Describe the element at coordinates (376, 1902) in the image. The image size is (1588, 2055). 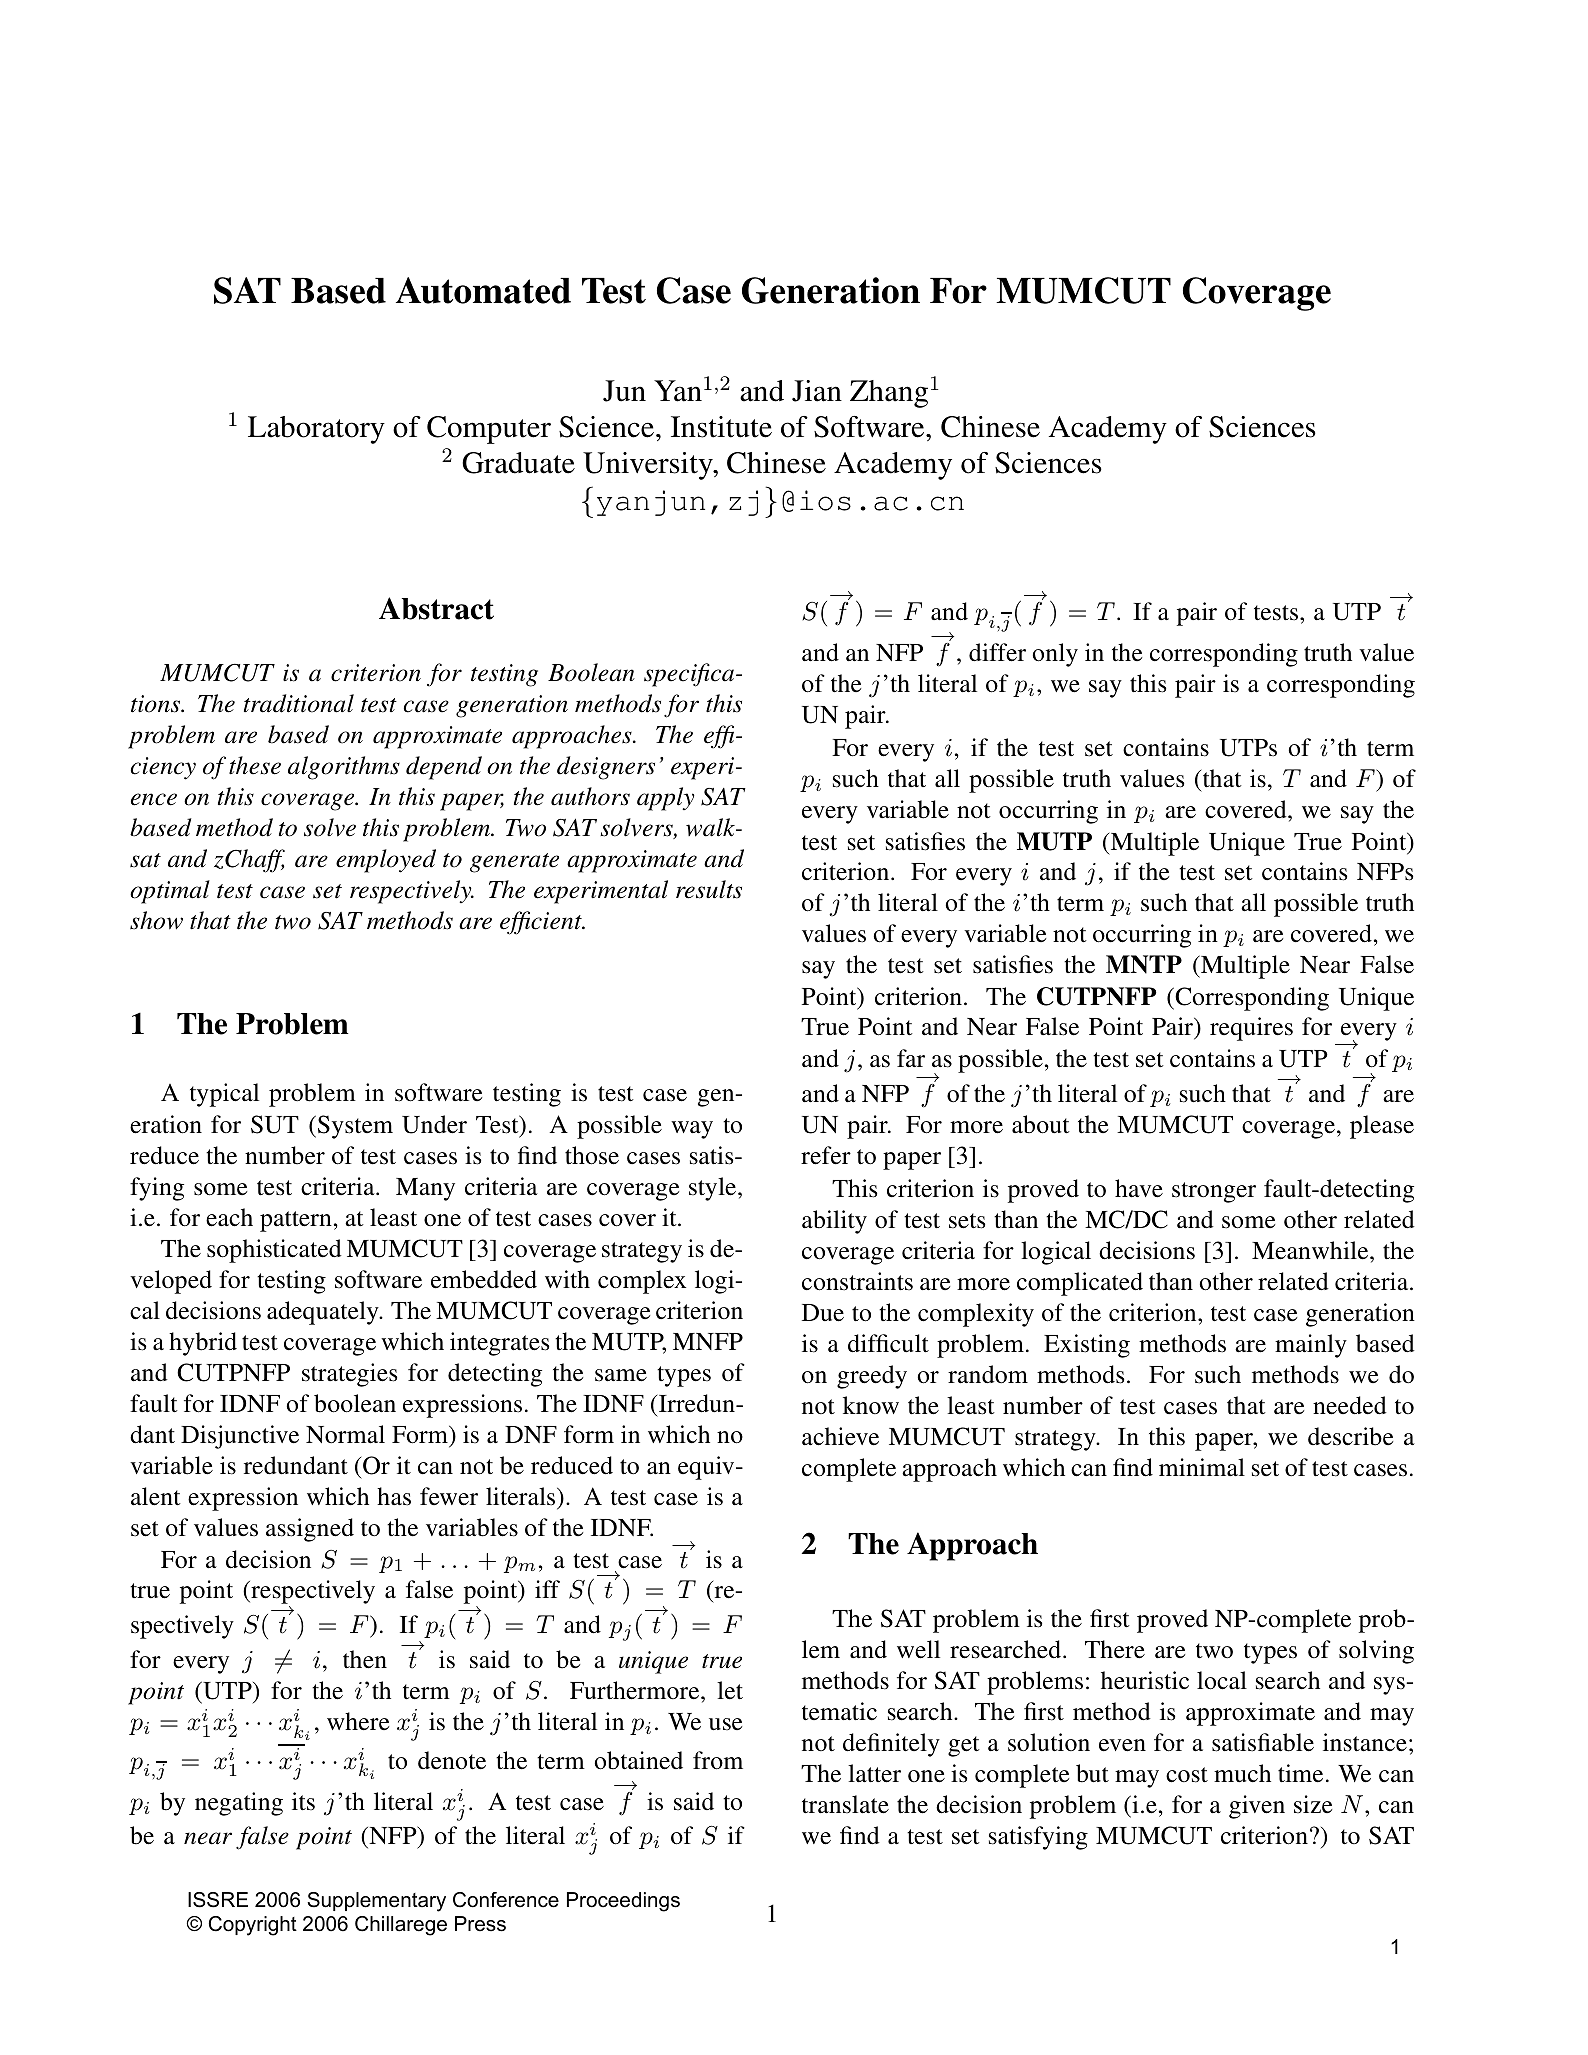
I see `Supplementary` at that location.
